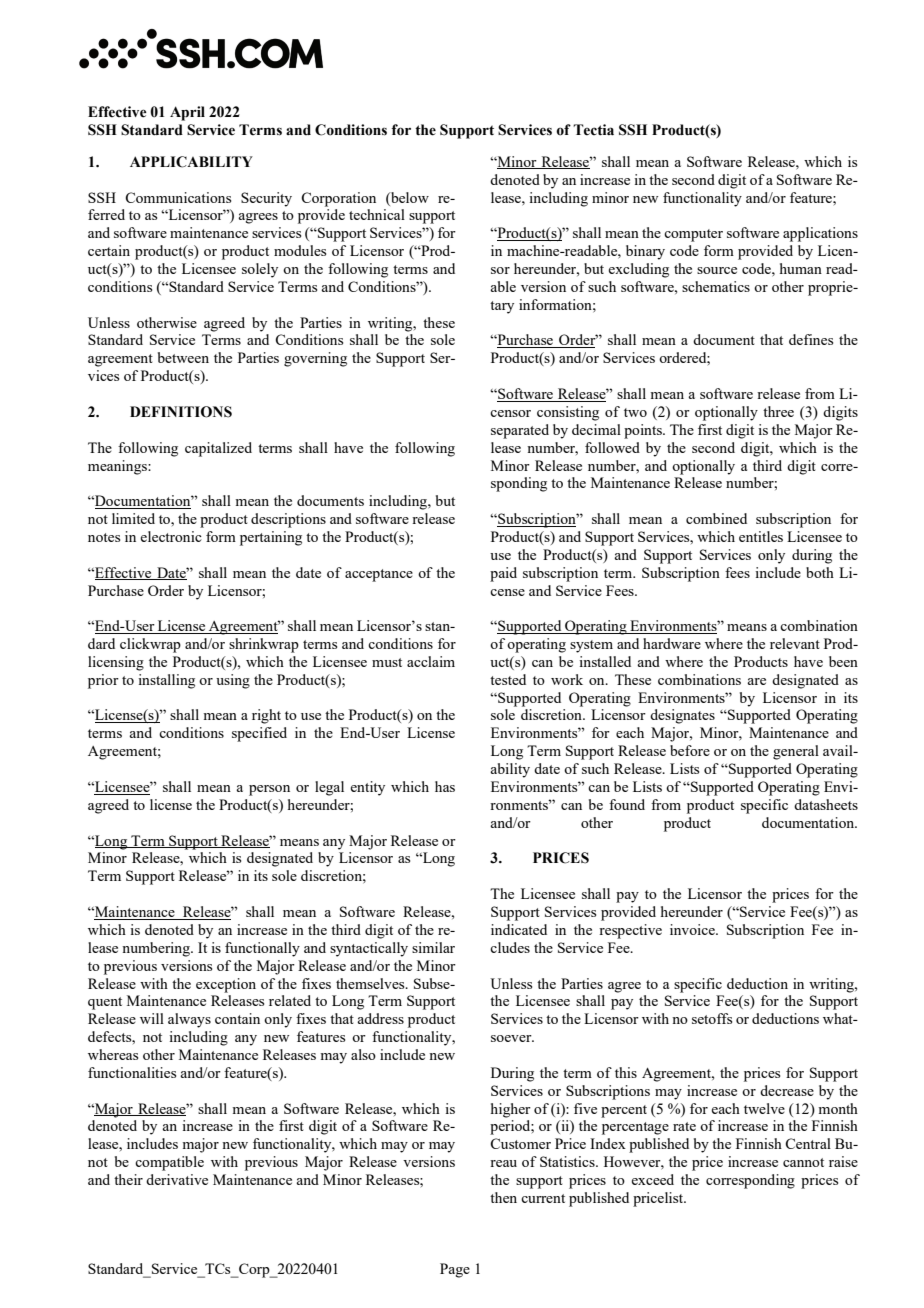  What do you see at coordinates (693, 235) in the screenshot?
I see `computer` at bounding box center [693, 235].
